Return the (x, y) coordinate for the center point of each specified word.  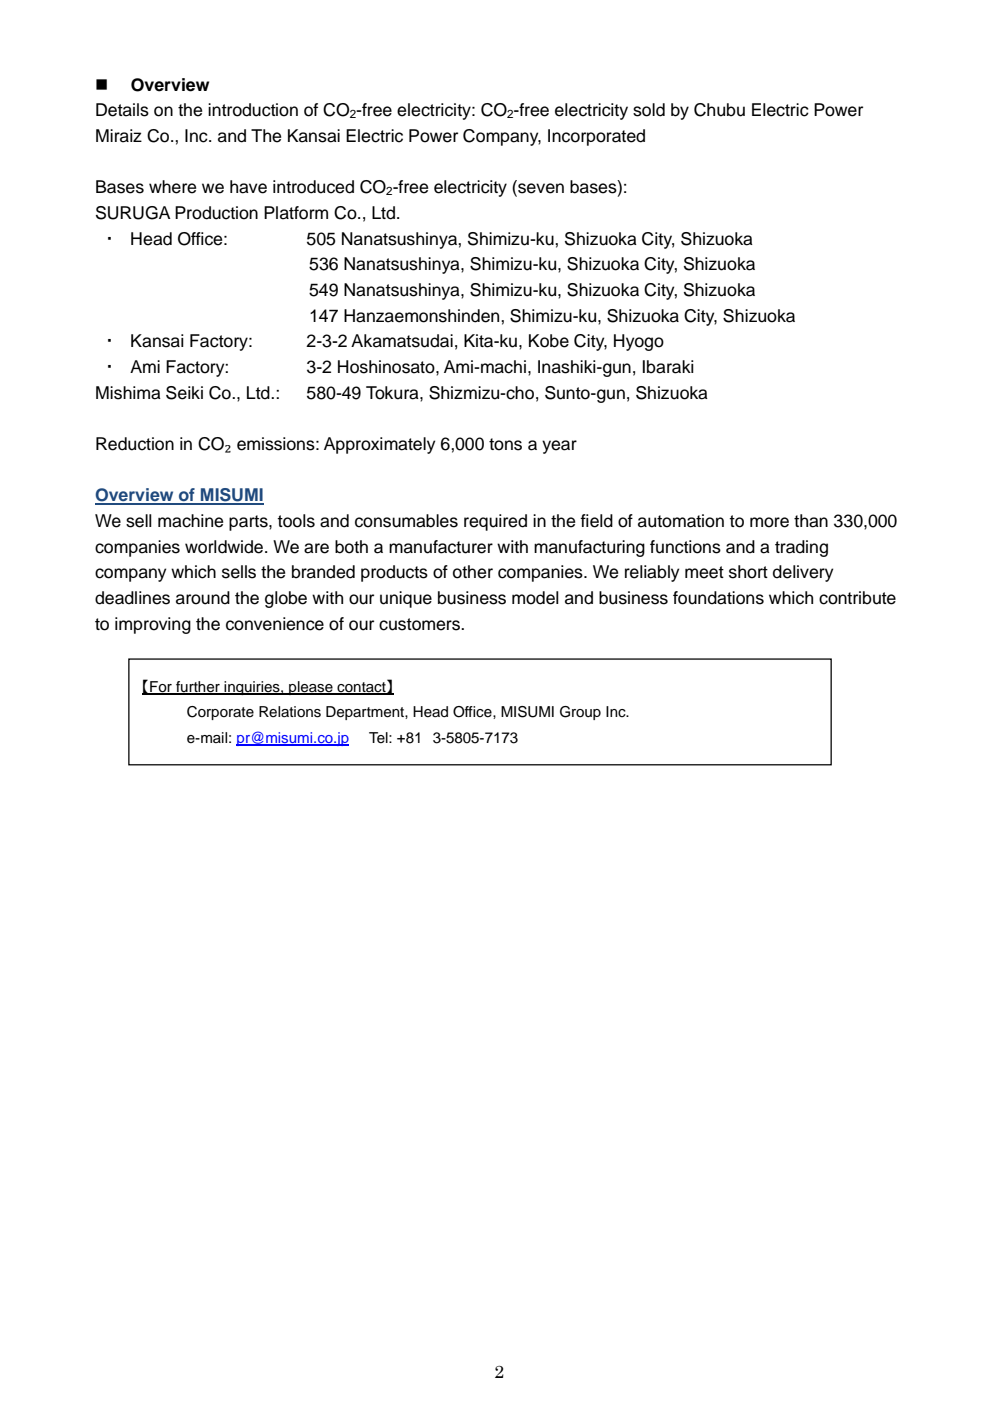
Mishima (128, 393)
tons (505, 444)
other (473, 572)
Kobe (549, 341)
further (198, 687)
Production (216, 213)
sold (649, 110)
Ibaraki (668, 367)
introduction (253, 110)
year (559, 447)
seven (540, 188)
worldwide (225, 547)
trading (801, 548)
